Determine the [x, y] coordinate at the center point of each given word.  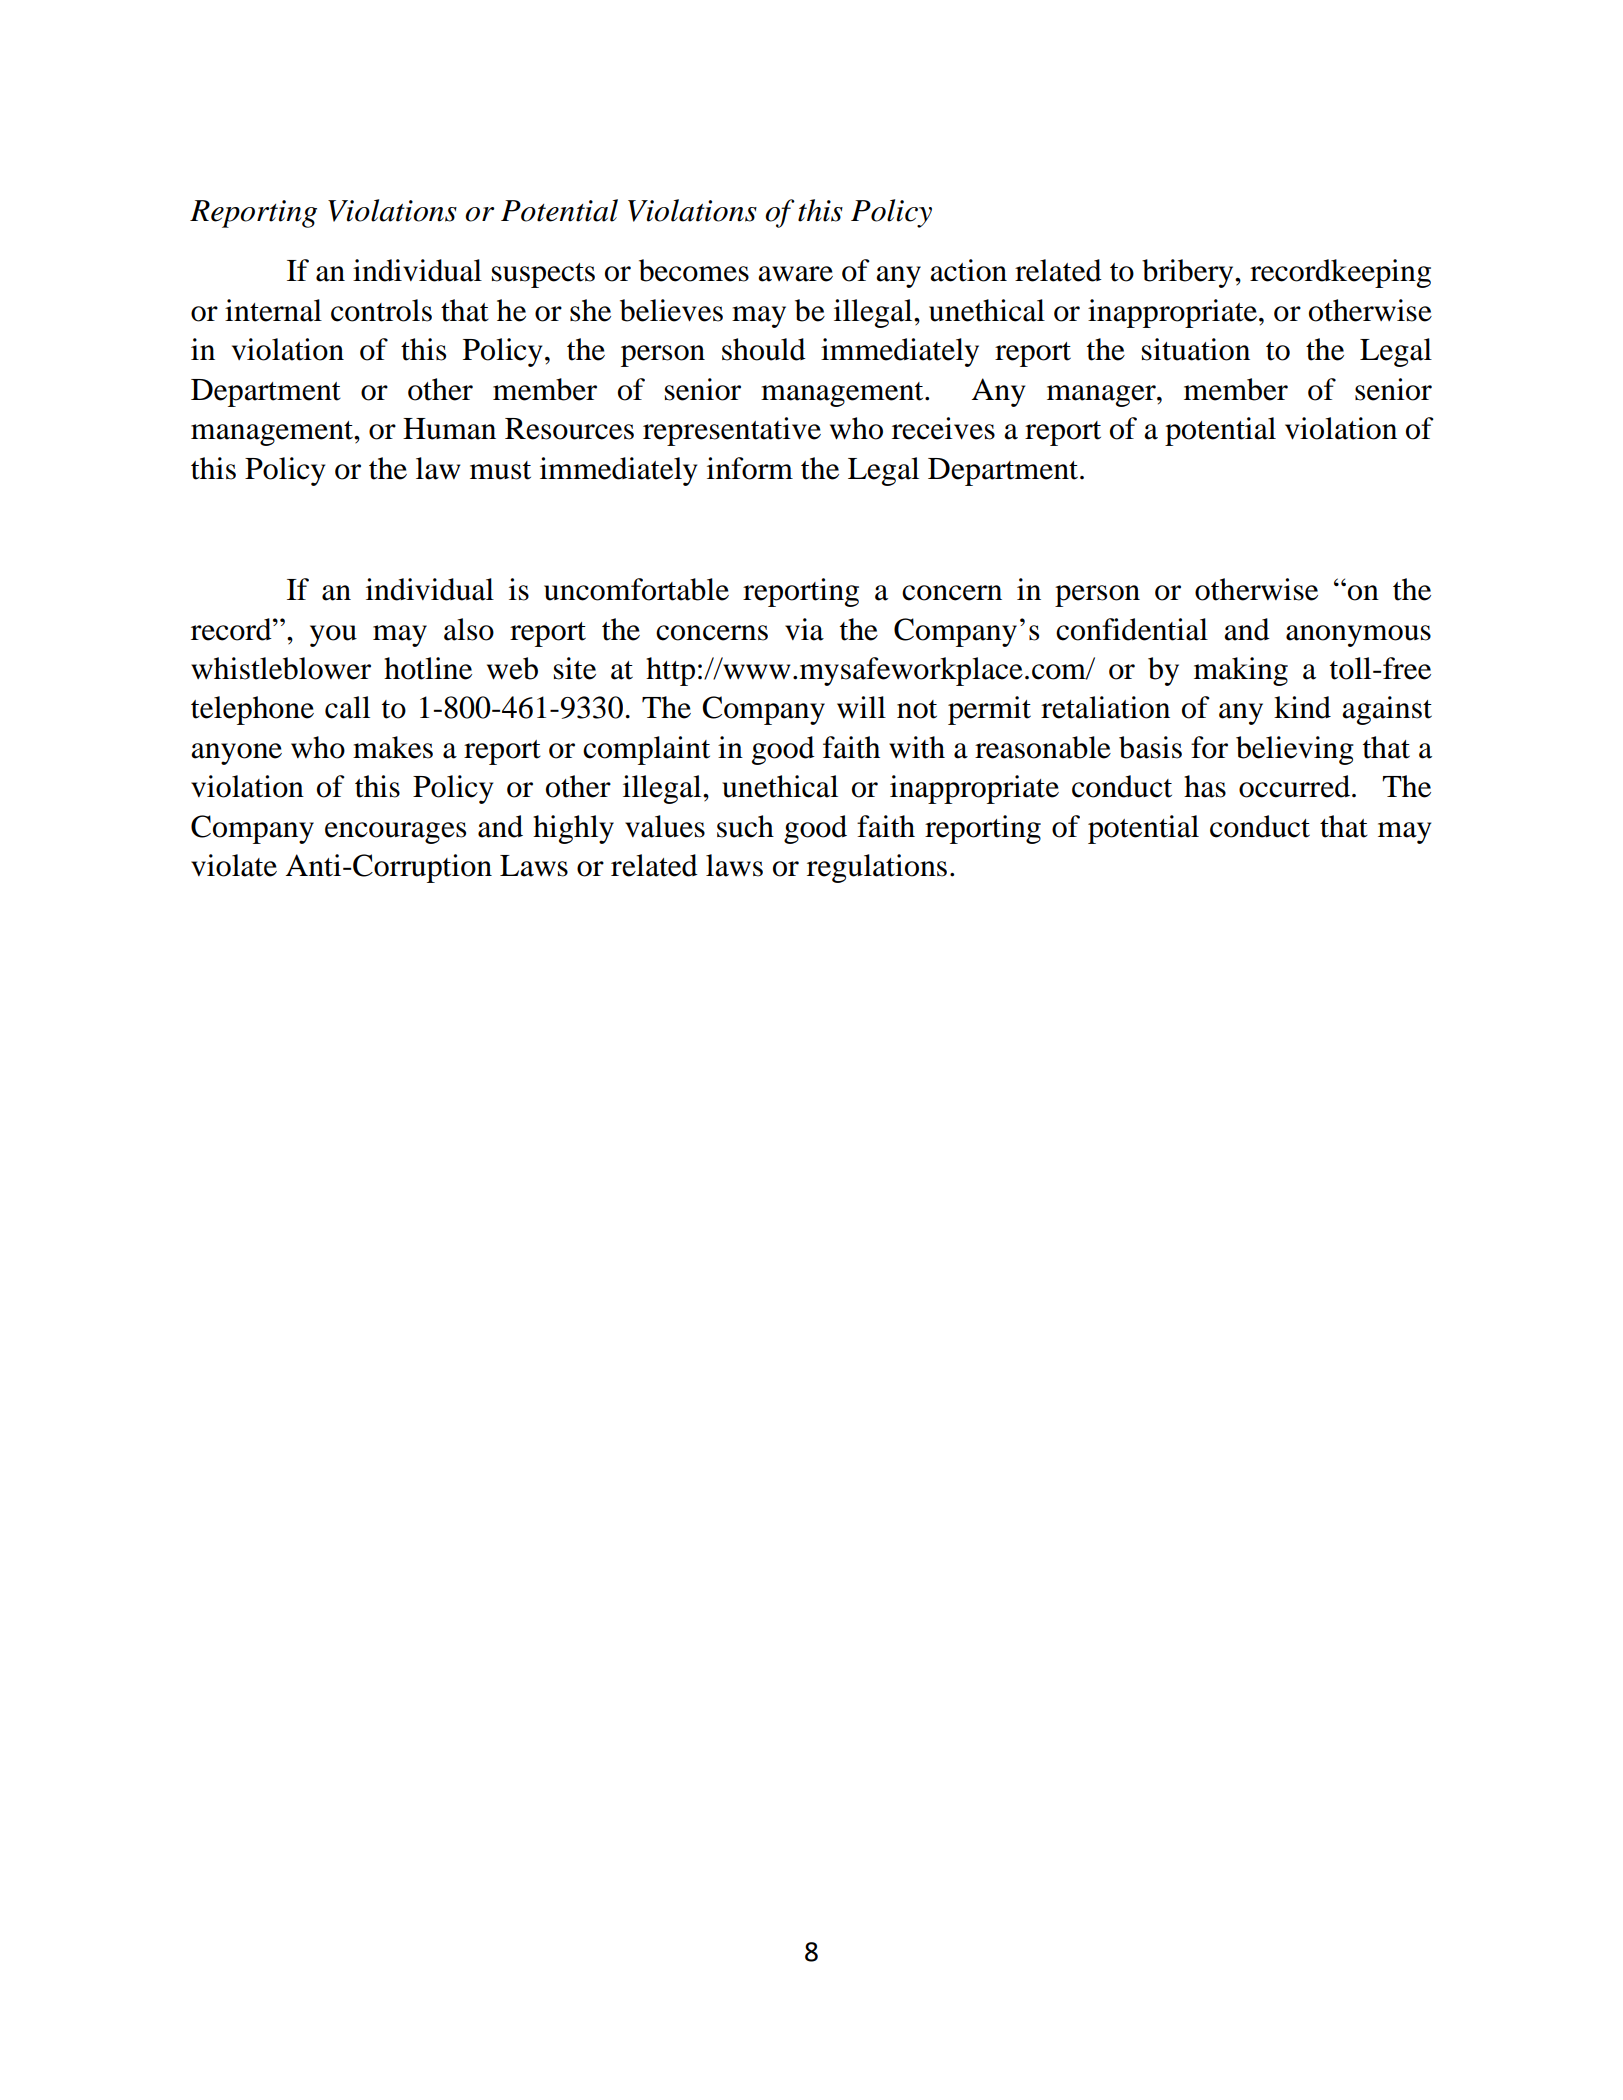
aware [795, 274]
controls [381, 310]
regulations [877, 868]
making [1241, 671]
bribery [1189, 273]
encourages [395, 833]
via [804, 629]
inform [750, 468]
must [500, 470]
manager [1102, 396]
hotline [428, 668]
